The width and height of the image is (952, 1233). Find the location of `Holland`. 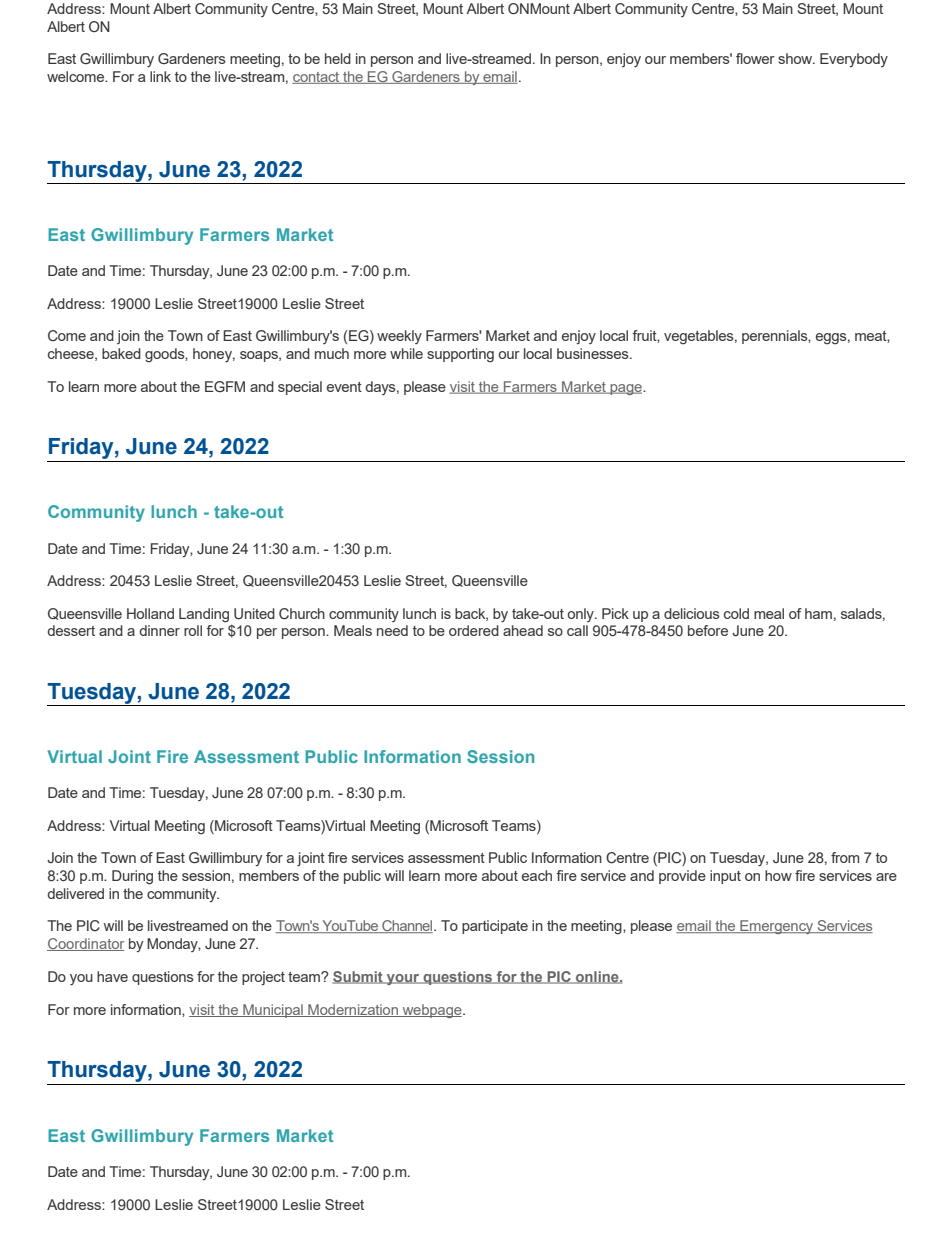

Holland is located at coordinates (150, 613).
